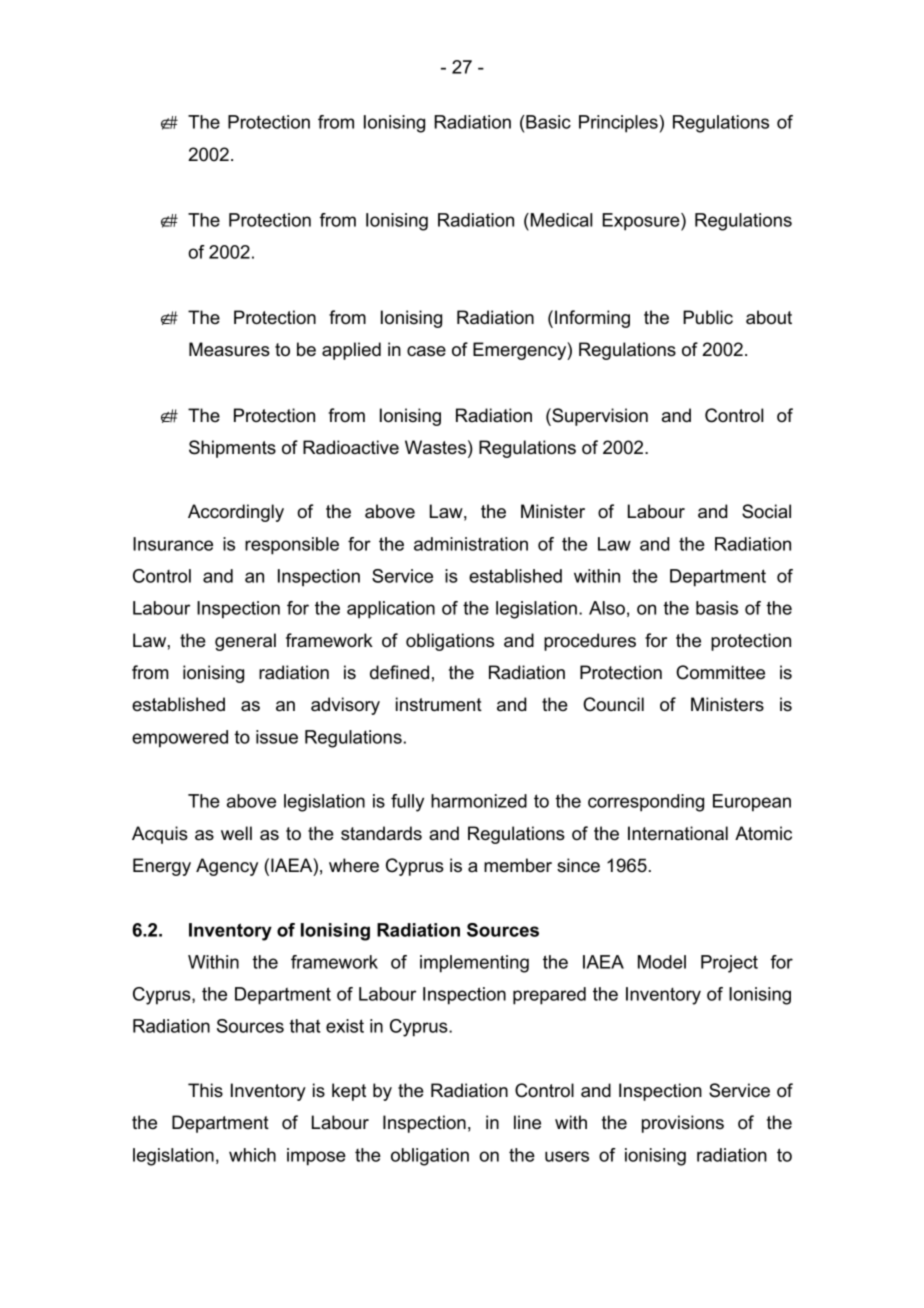  What do you see at coordinates (399, 672) in the screenshot?
I see `defined` at bounding box center [399, 672].
